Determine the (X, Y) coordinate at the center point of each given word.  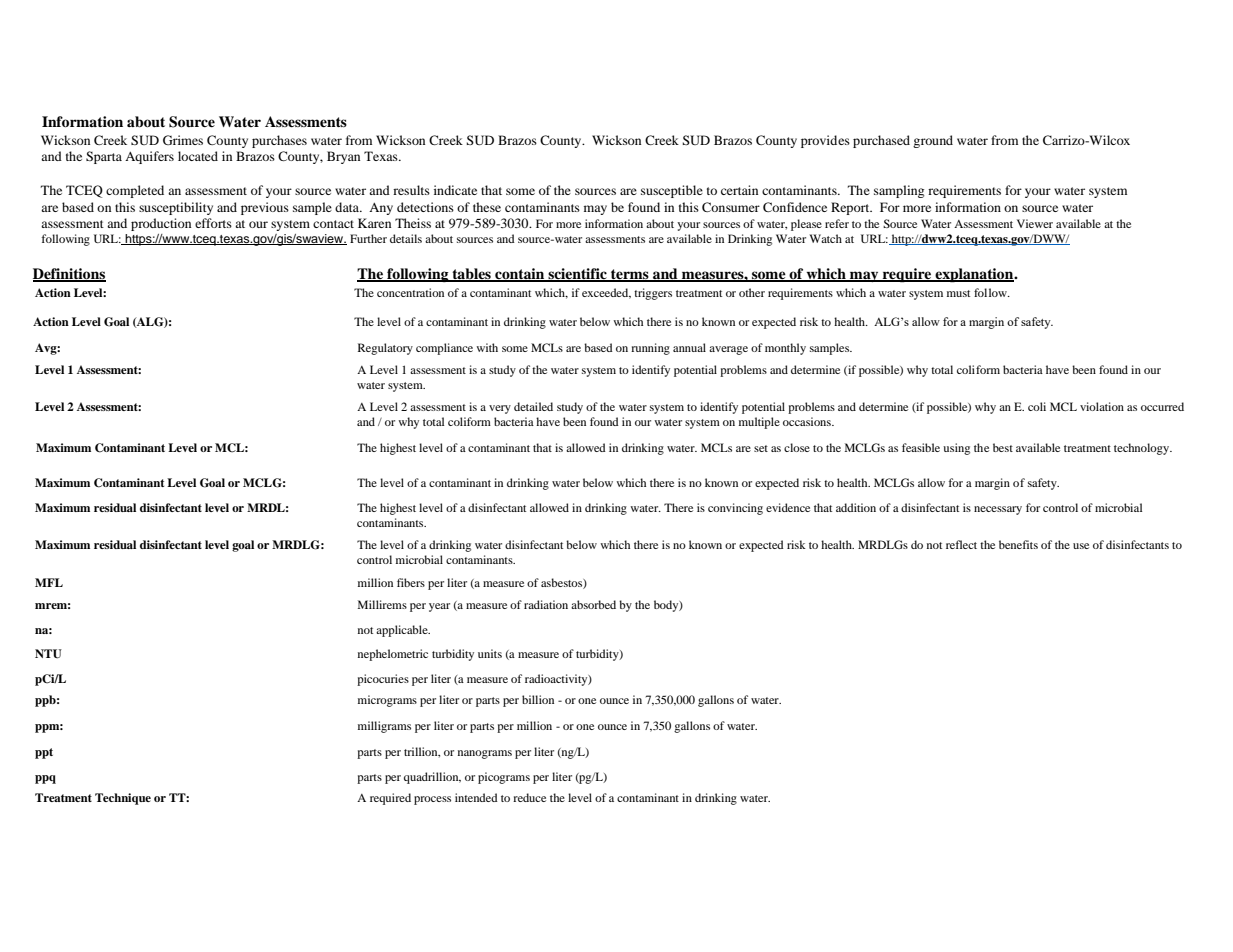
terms (630, 275)
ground (933, 141)
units (490, 653)
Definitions (69, 274)
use (1081, 546)
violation (1102, 406)
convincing (735, 509)
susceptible (672, 191)
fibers (411, 582)
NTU (48, 654)
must (958, 293)
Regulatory (385, 349)
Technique (123, 799)
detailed (533, 406)
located (198, 156)
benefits (1018, 544)
